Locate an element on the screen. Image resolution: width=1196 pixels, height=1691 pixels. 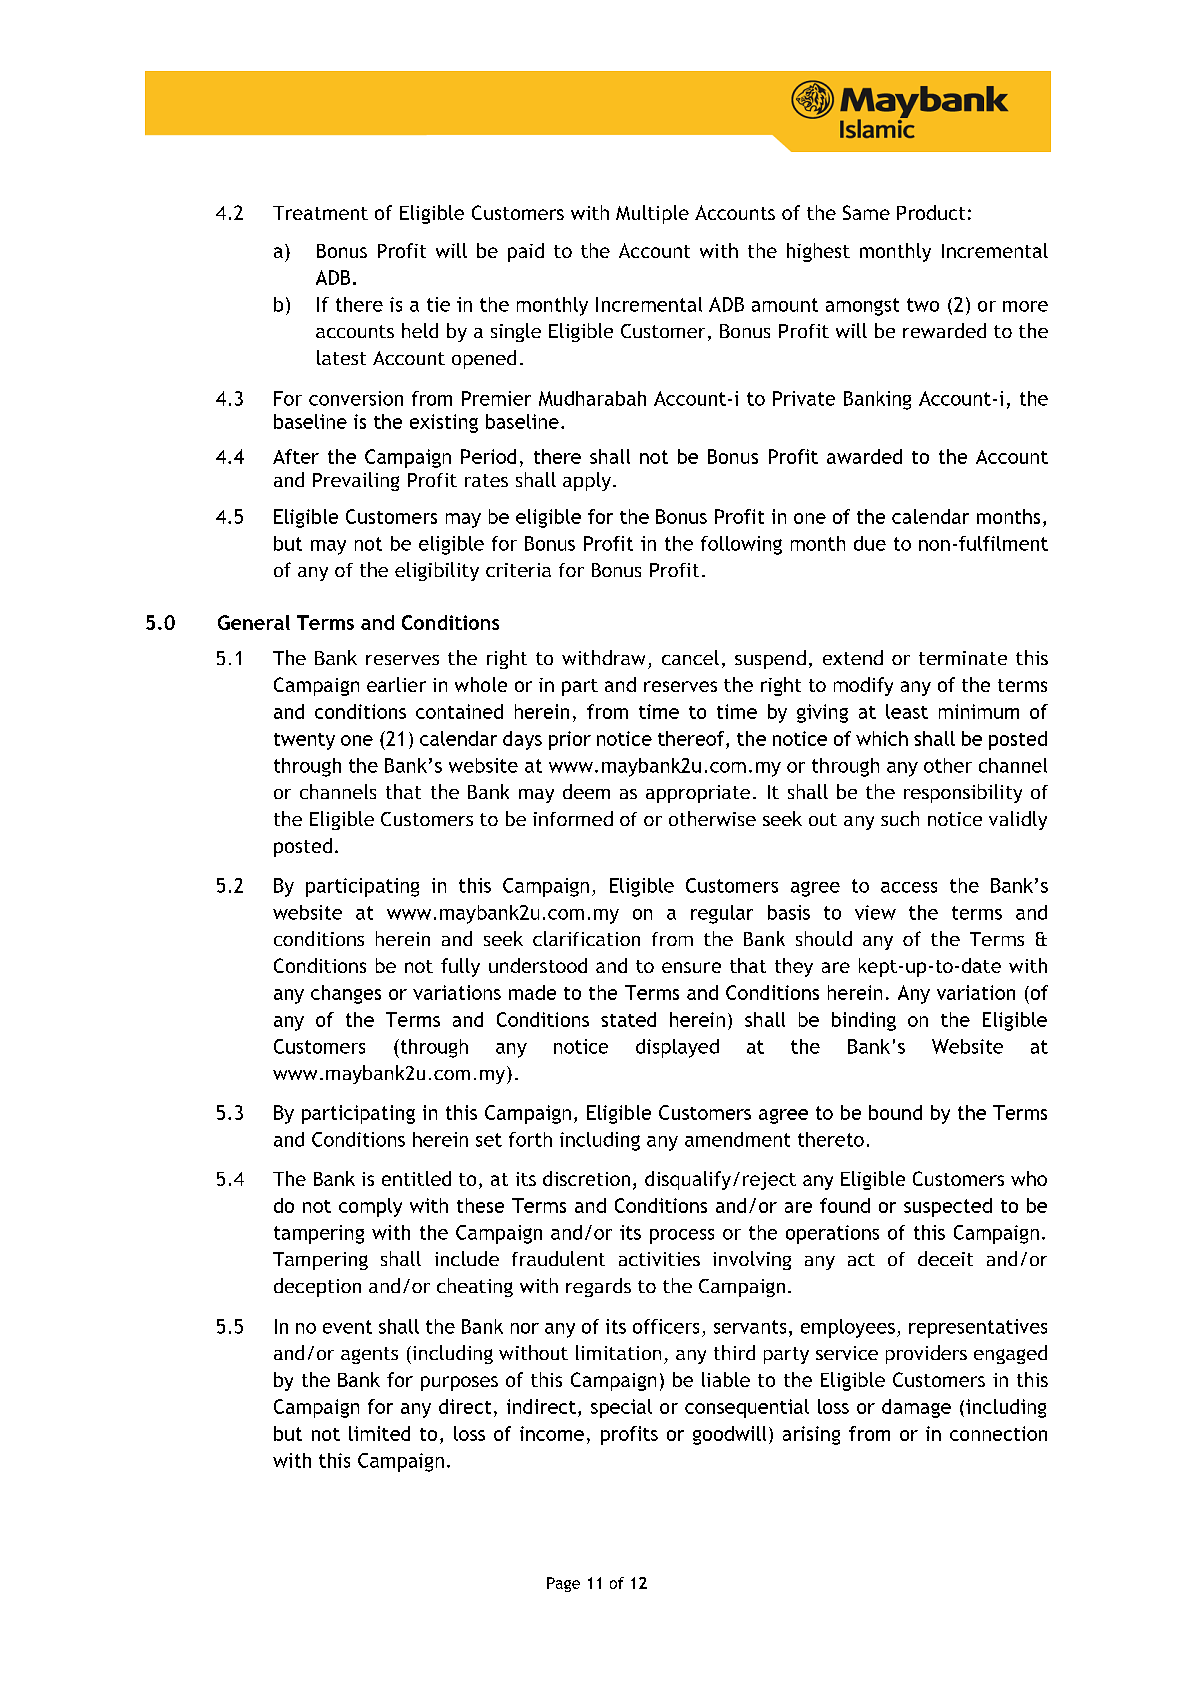
cancel is located at coordinates (690, 657).
